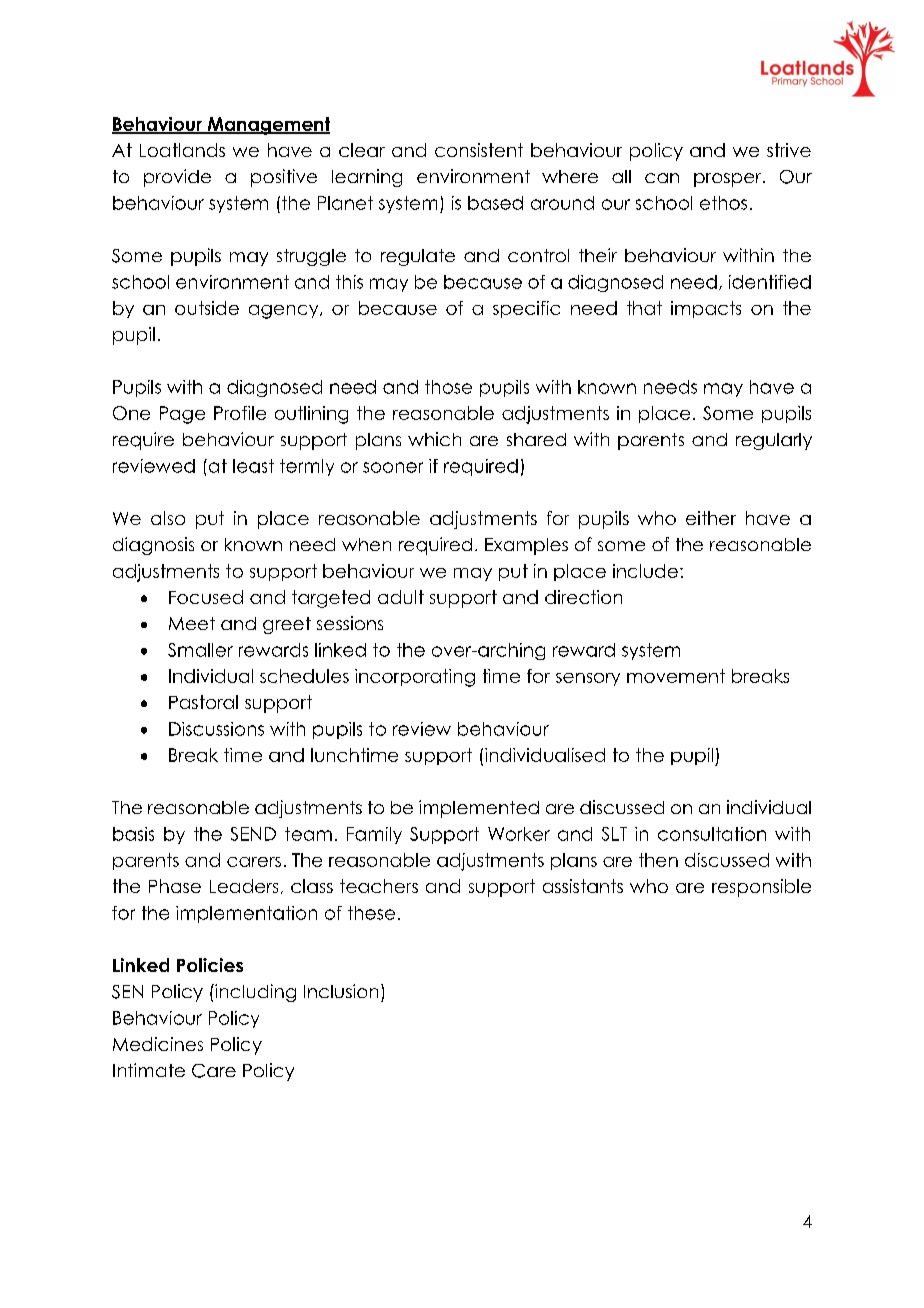 The image size is (924, 1308). Describe the element at coordinates (206, 597) in the page. I see `Focused` at that location.
